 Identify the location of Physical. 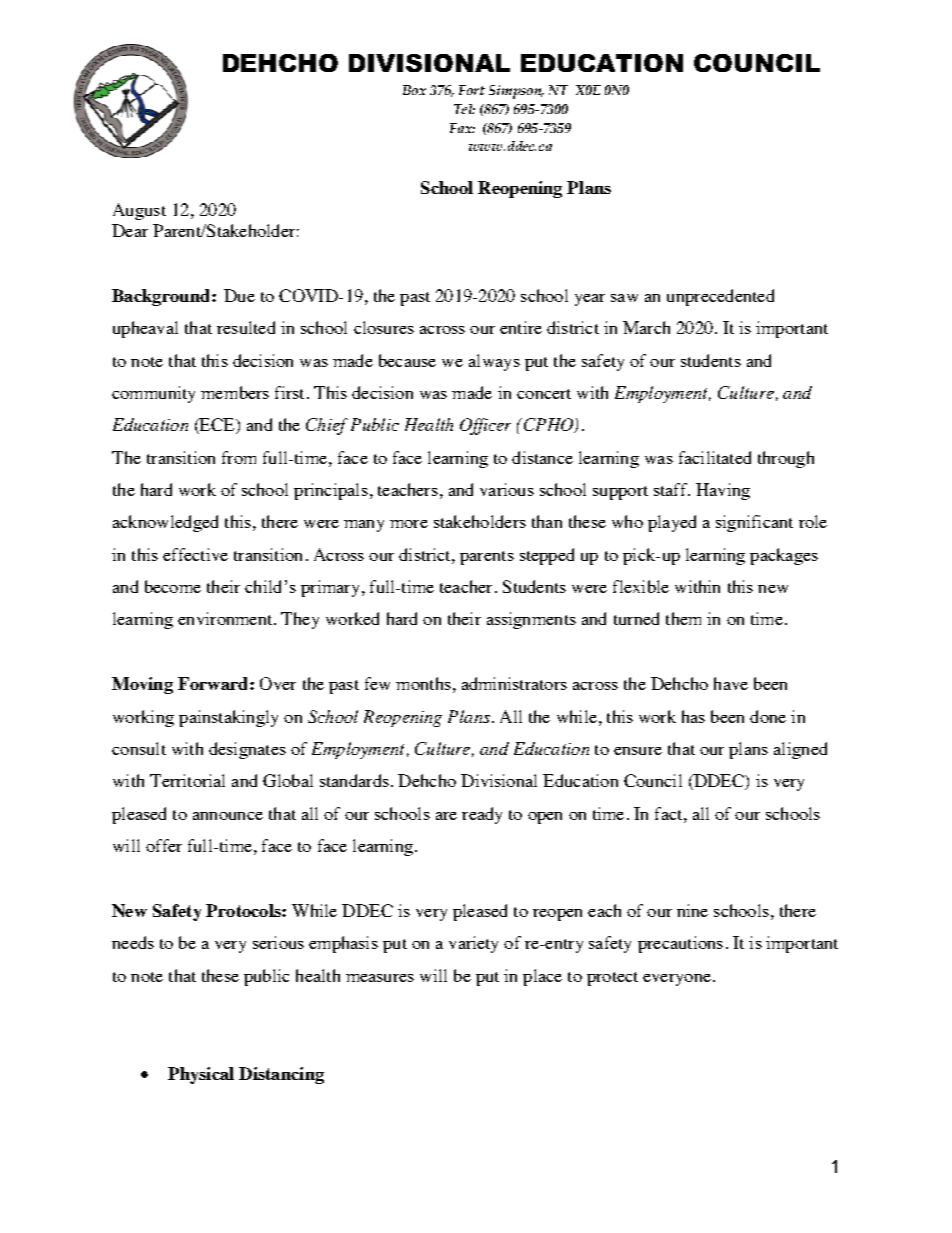
(201, 1075).
